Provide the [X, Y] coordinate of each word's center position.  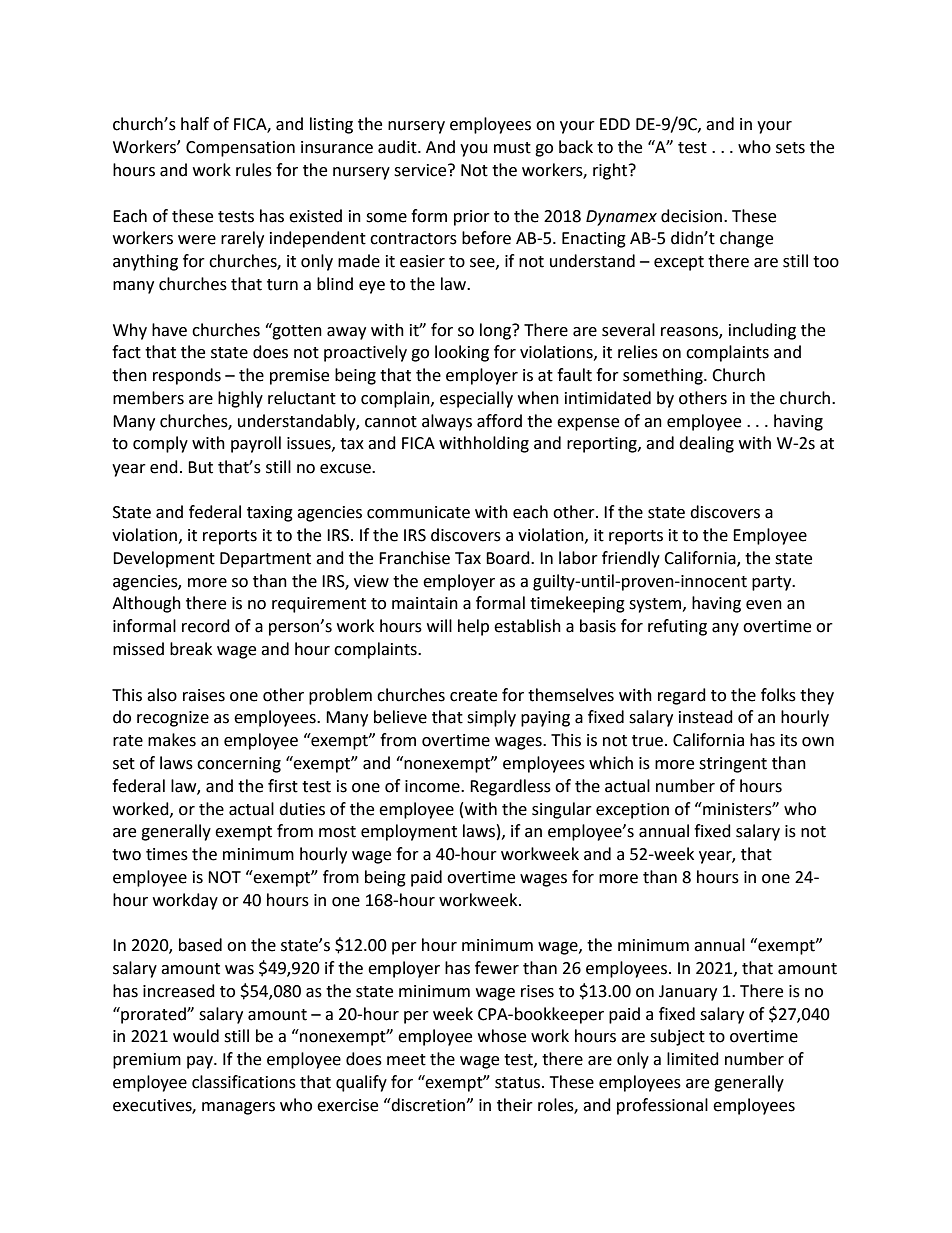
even [764, 605]
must [512, 148]
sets [790, 148]
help [473, 627]
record [206, 626]
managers [238, 1108]
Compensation [240, 149]
